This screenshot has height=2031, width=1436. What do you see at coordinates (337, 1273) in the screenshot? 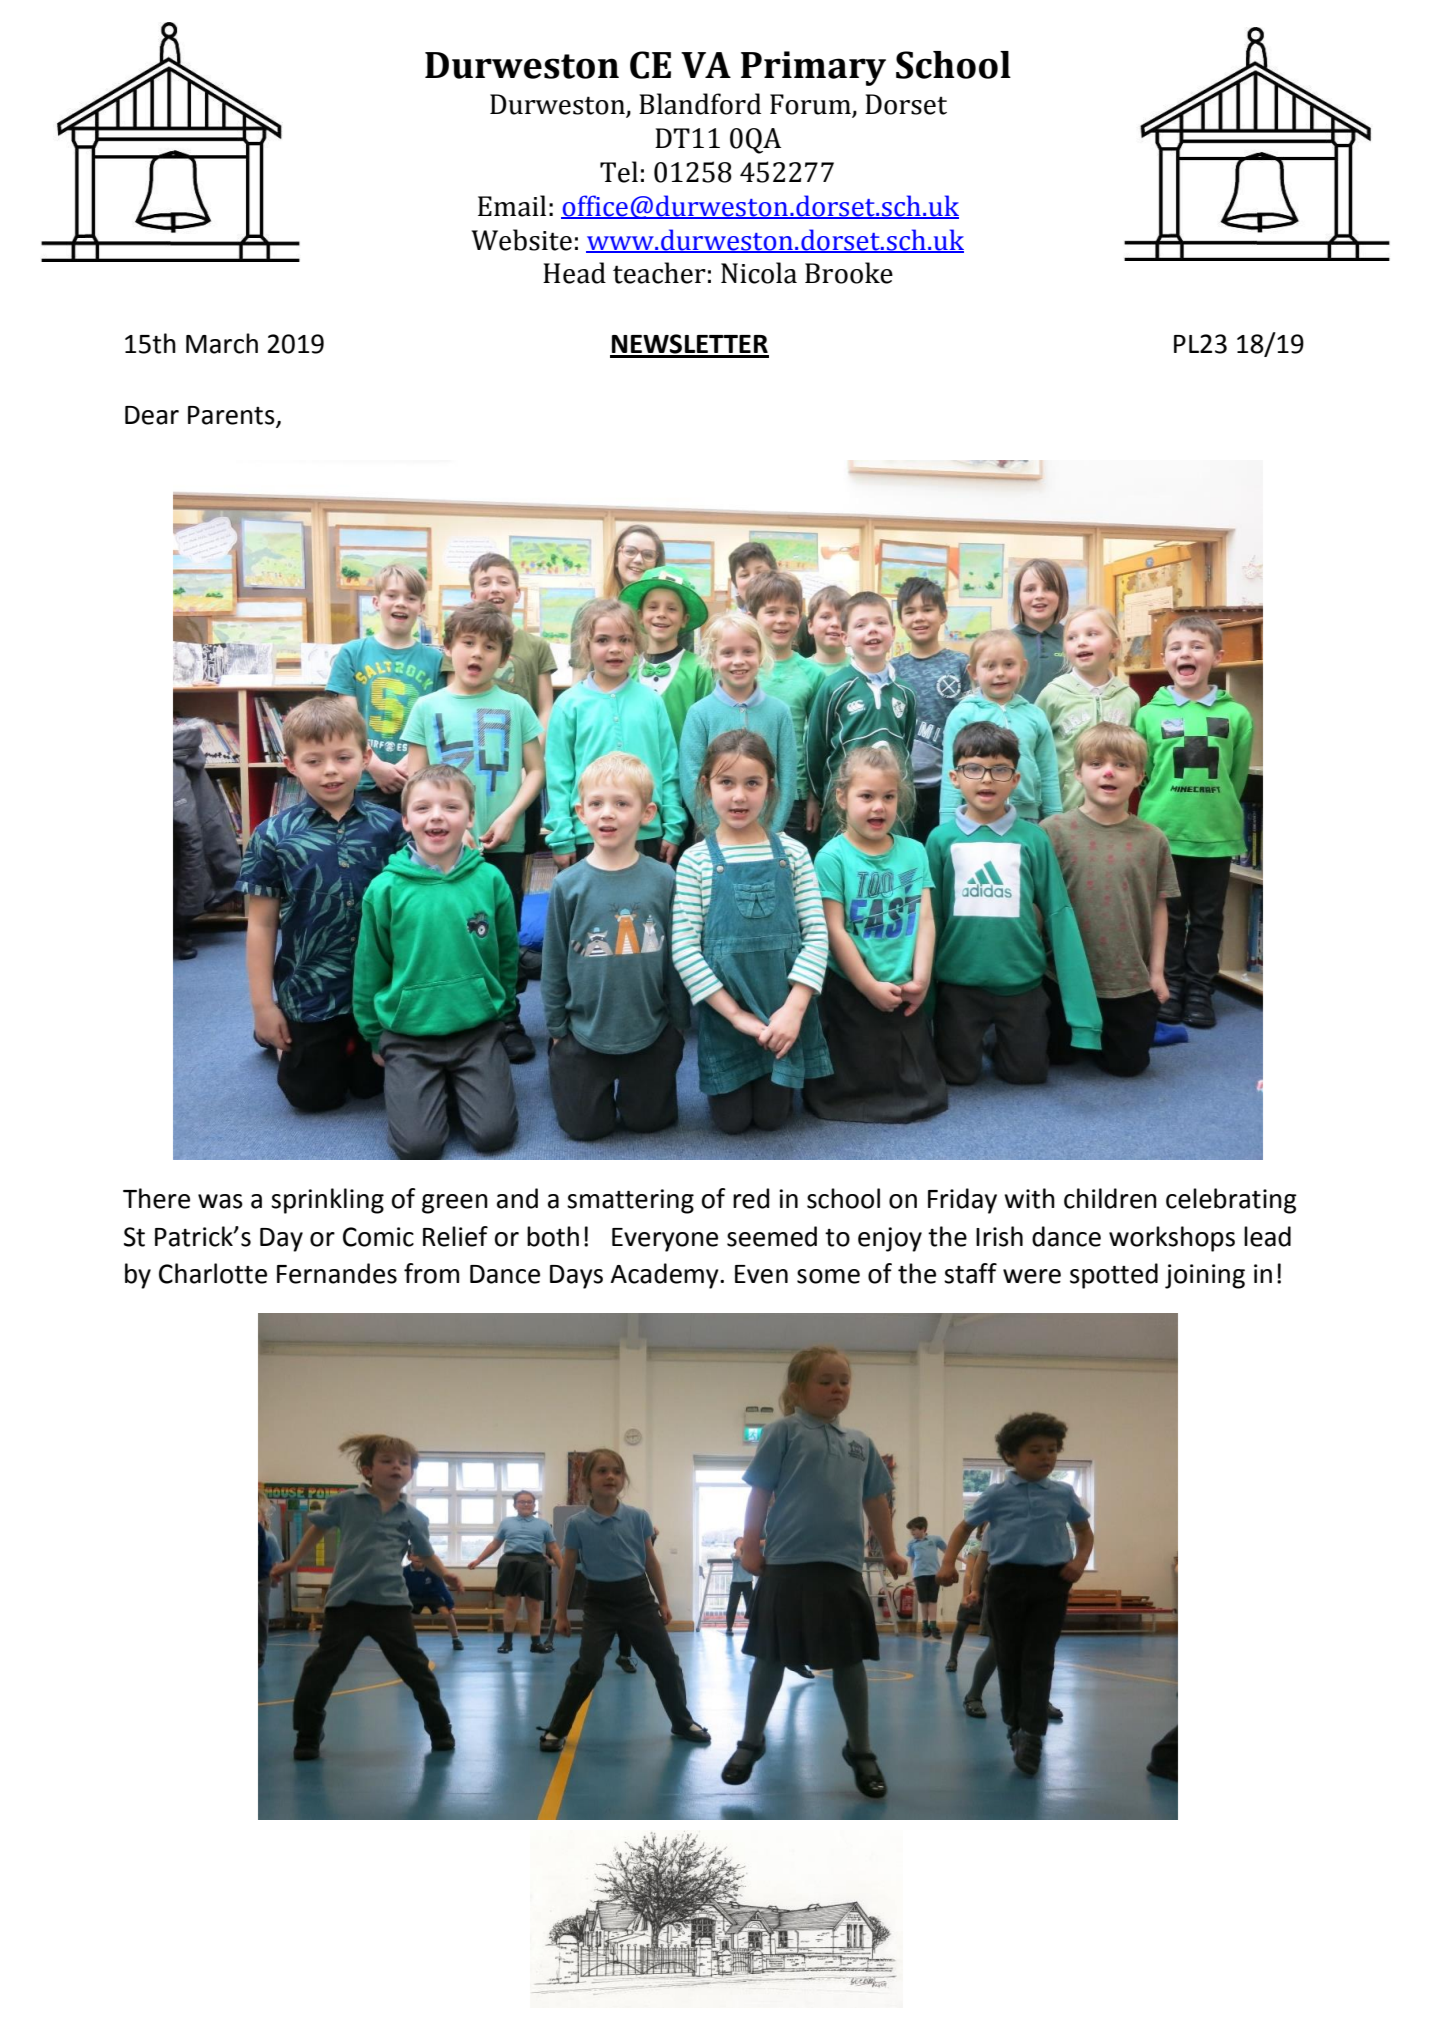
I see `Fernandes` at bounding box center [337, 1273].
